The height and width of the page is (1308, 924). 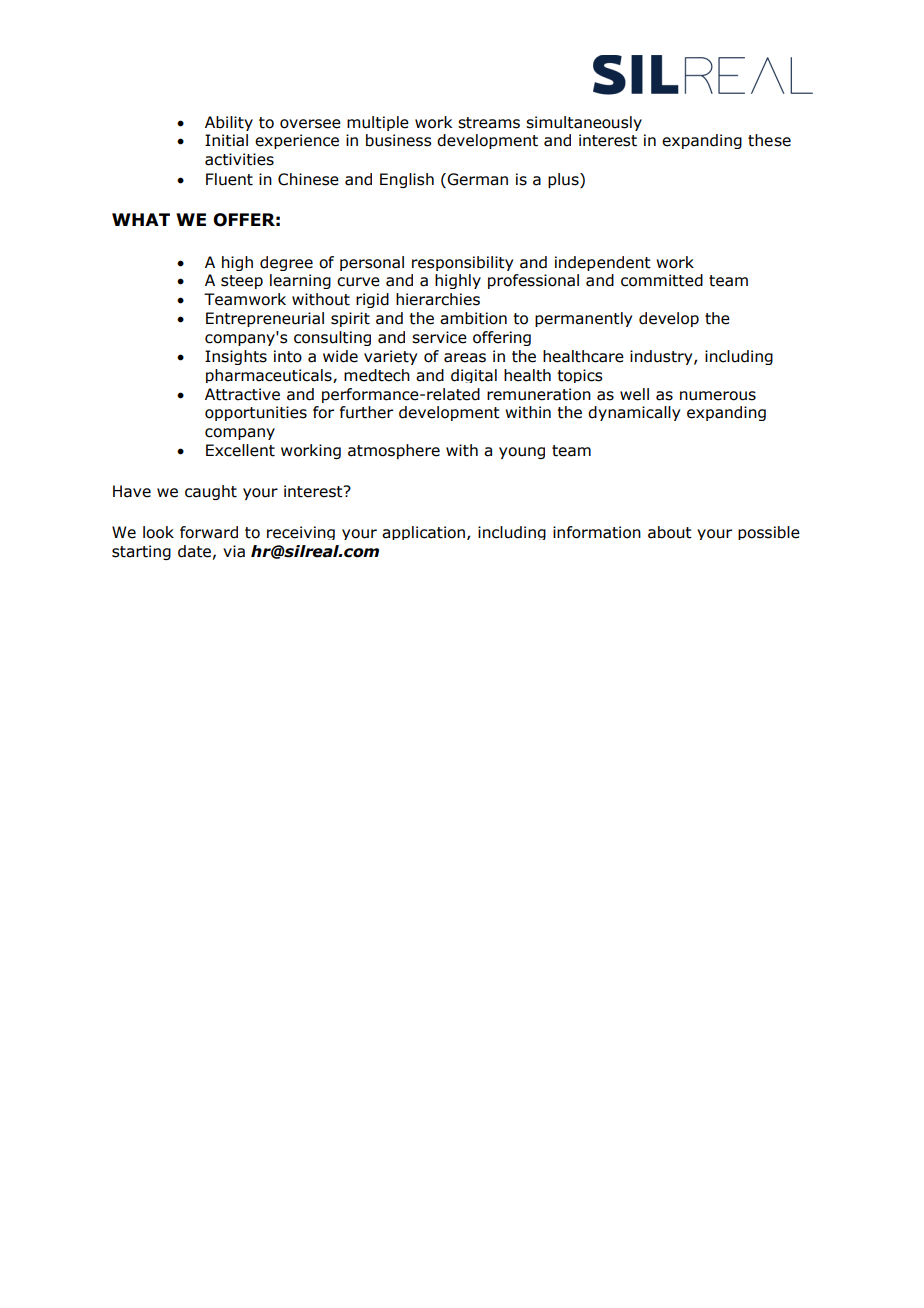 I want to click on steep, so click(x=242, y=282).
